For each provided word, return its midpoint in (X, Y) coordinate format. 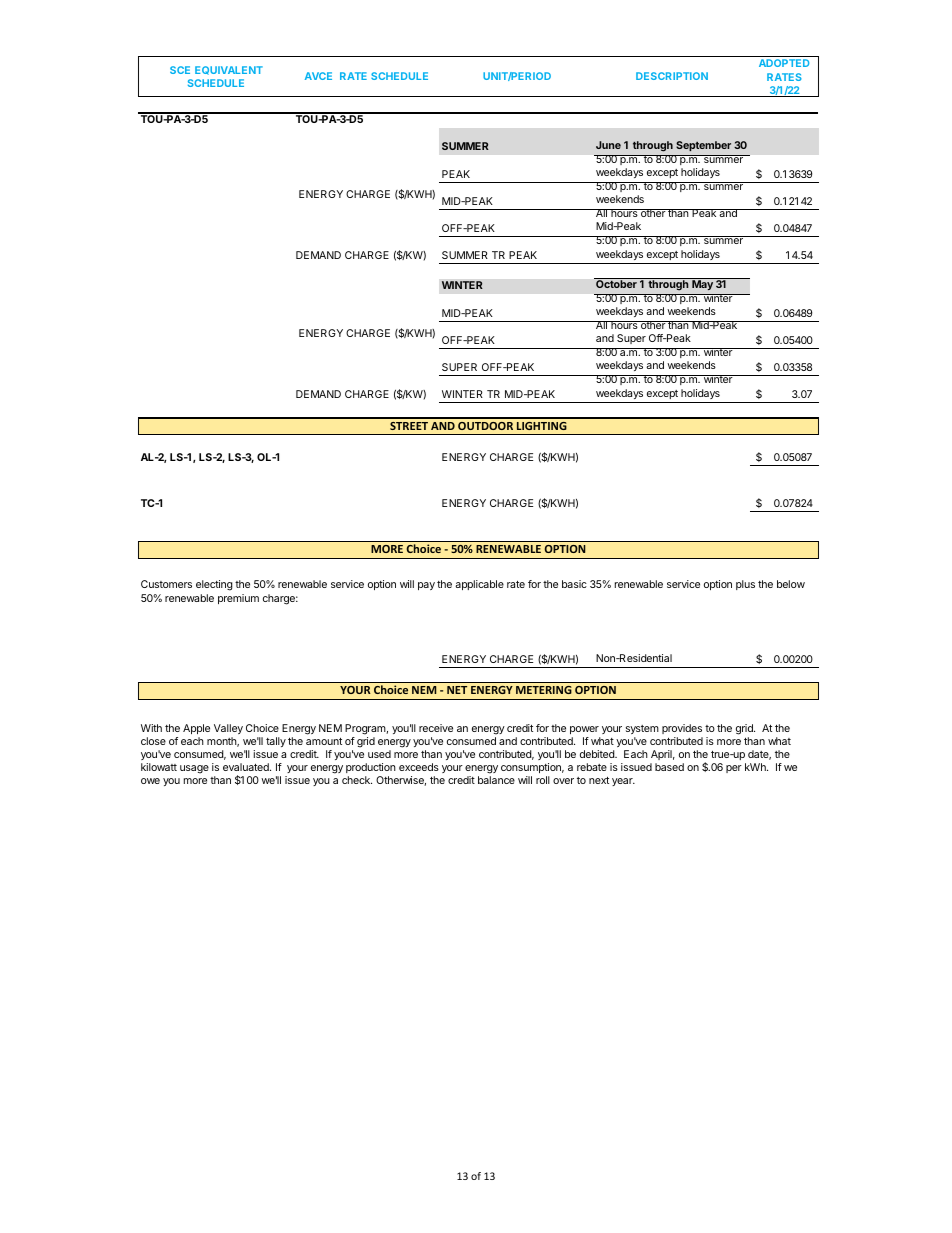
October (616, 284)
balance (496, 780)
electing (214, 585)
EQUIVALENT (229, 70)
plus (745, 585)
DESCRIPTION (672, 76)
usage (194, 769)
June (608, 145)
